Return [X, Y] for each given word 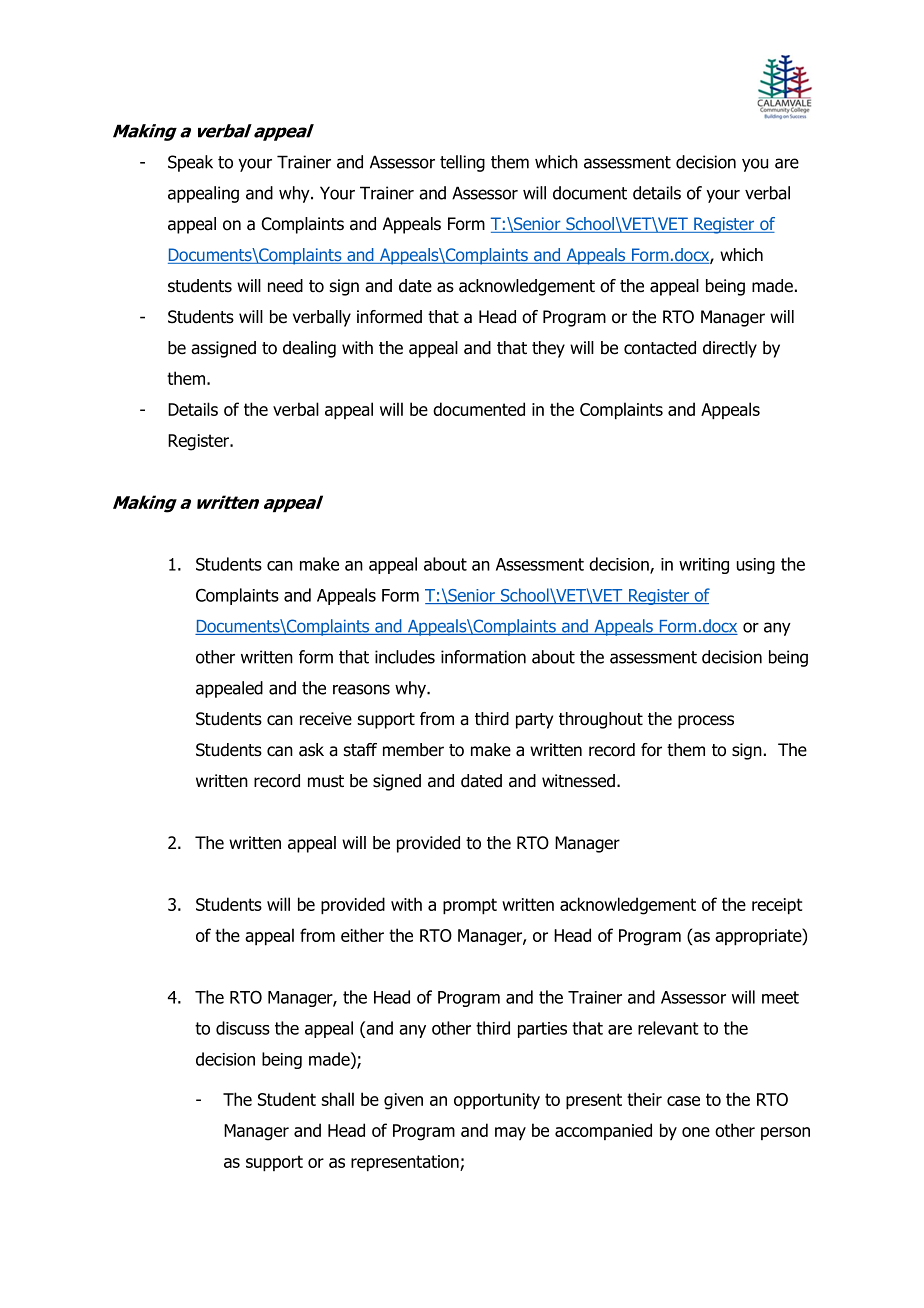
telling [462, 163]
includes [405, 657]
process [706, 722]
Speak [190, 163]
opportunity [497, 1101]
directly [730, 349]
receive [326, 719]
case [683, 1101]
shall [337, 1099]
